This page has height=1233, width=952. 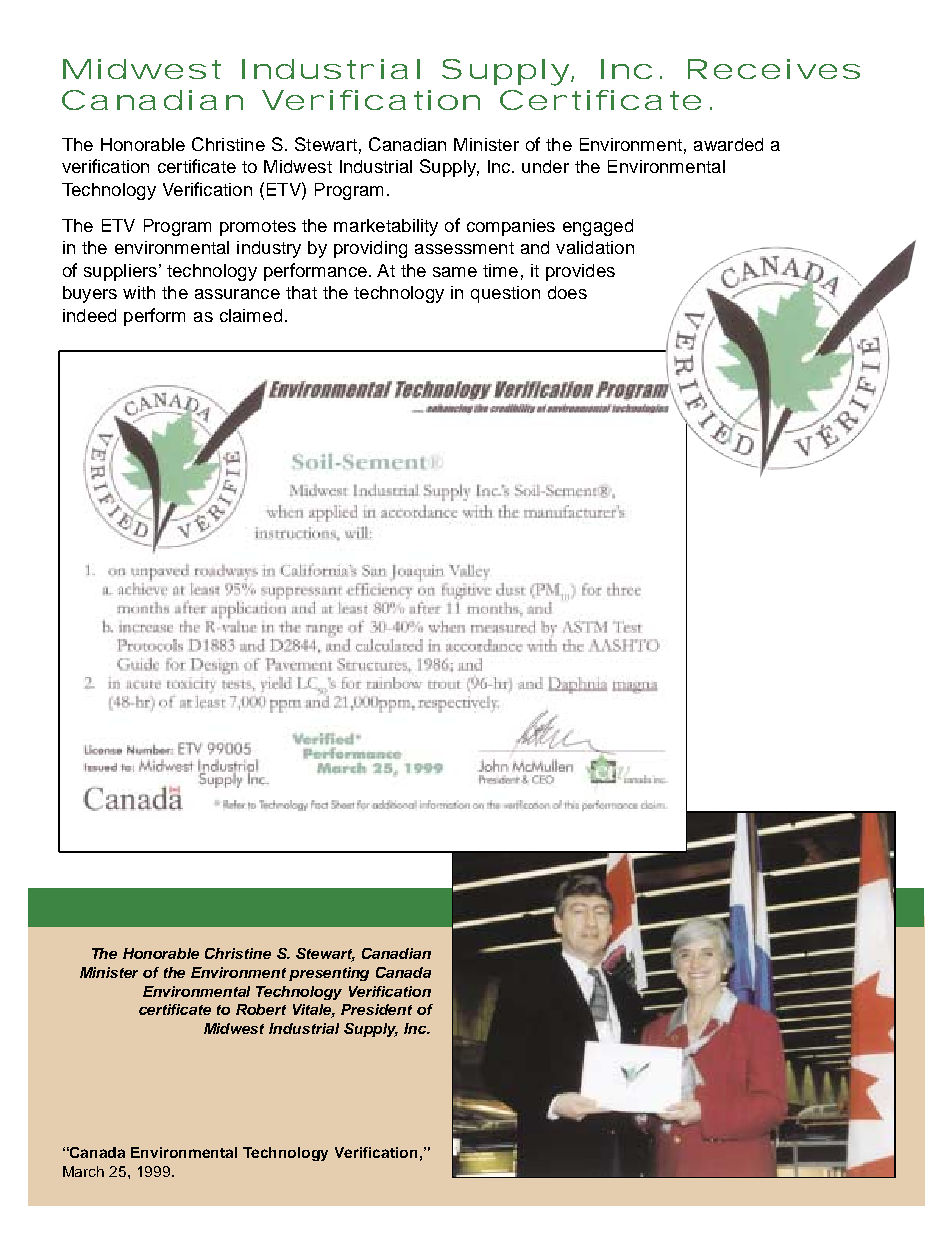 What do you see at coordinates (89, 315) in the page?
I see `indeed` at bounding box center [89, 315].
